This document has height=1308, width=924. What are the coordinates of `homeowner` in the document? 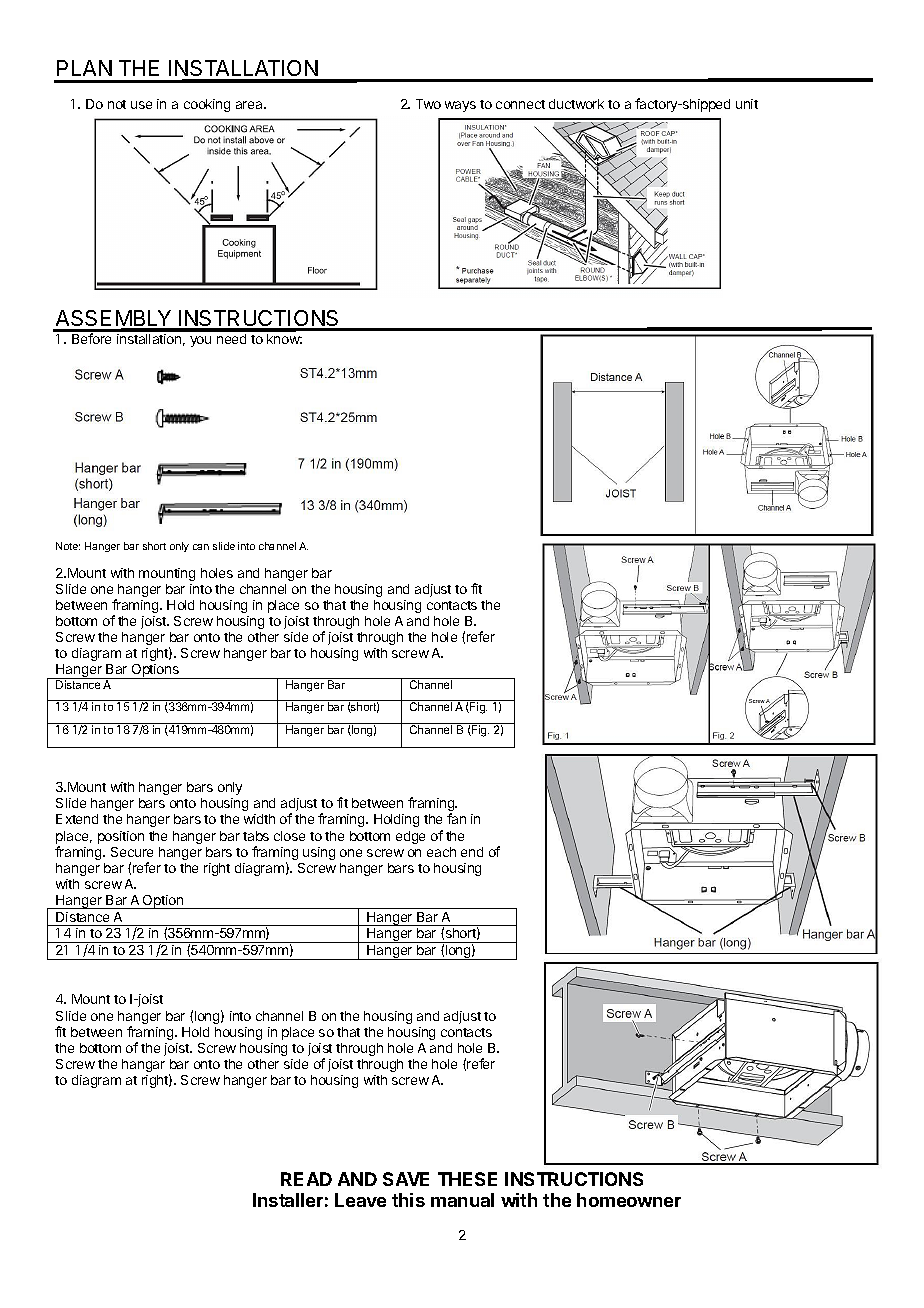 It's located at (629, 1200).
